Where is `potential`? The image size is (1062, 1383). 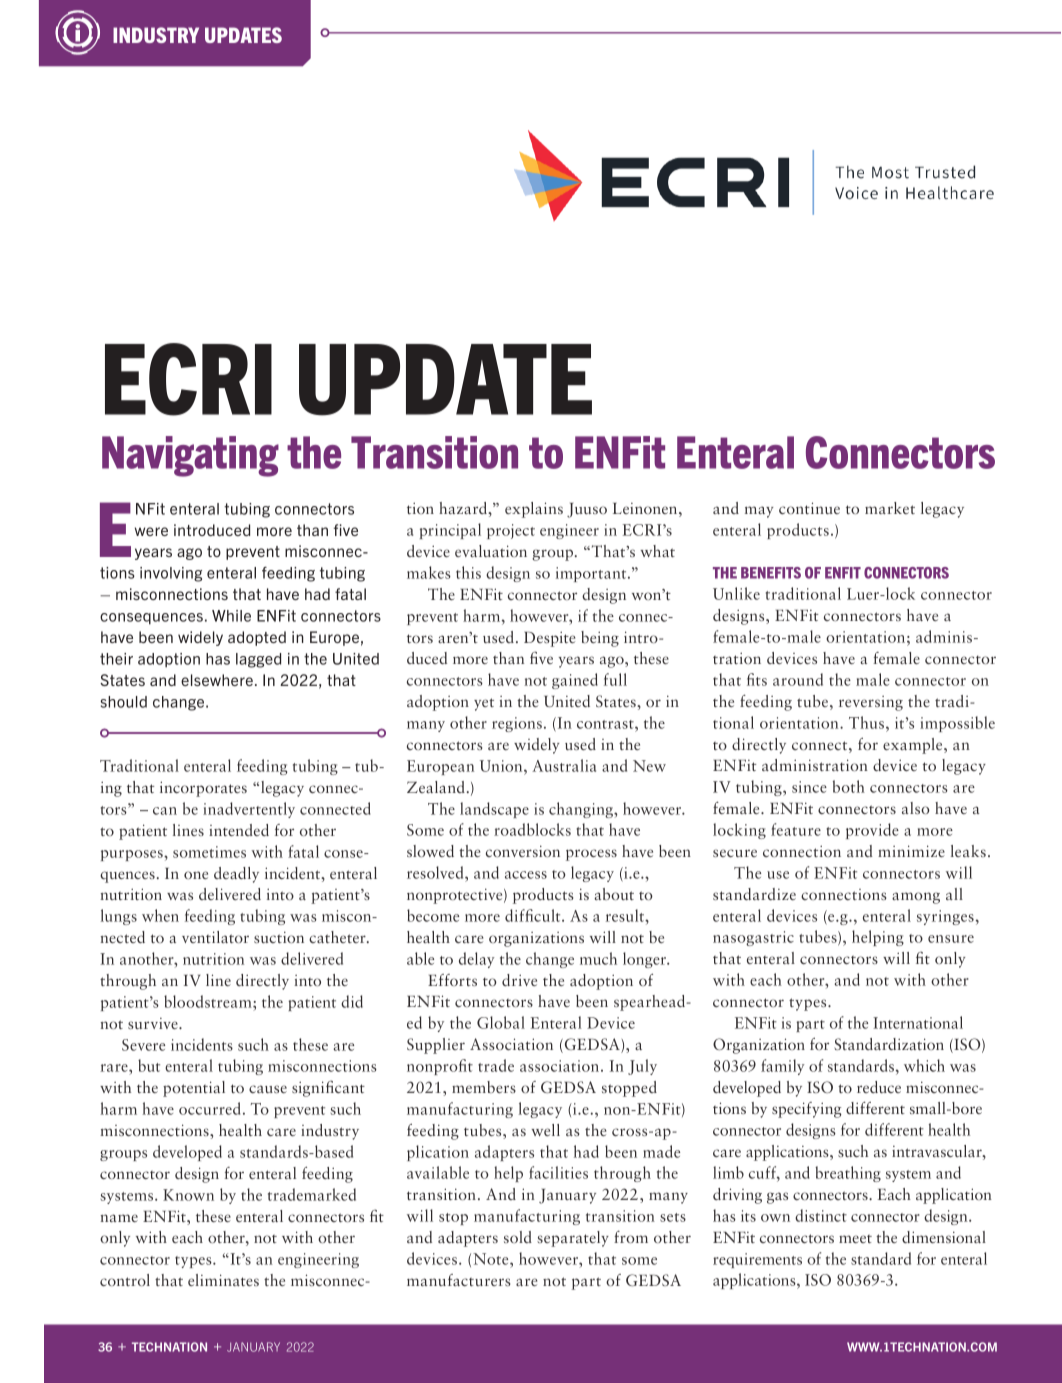
potential is located at coordinates (194, 1089).
